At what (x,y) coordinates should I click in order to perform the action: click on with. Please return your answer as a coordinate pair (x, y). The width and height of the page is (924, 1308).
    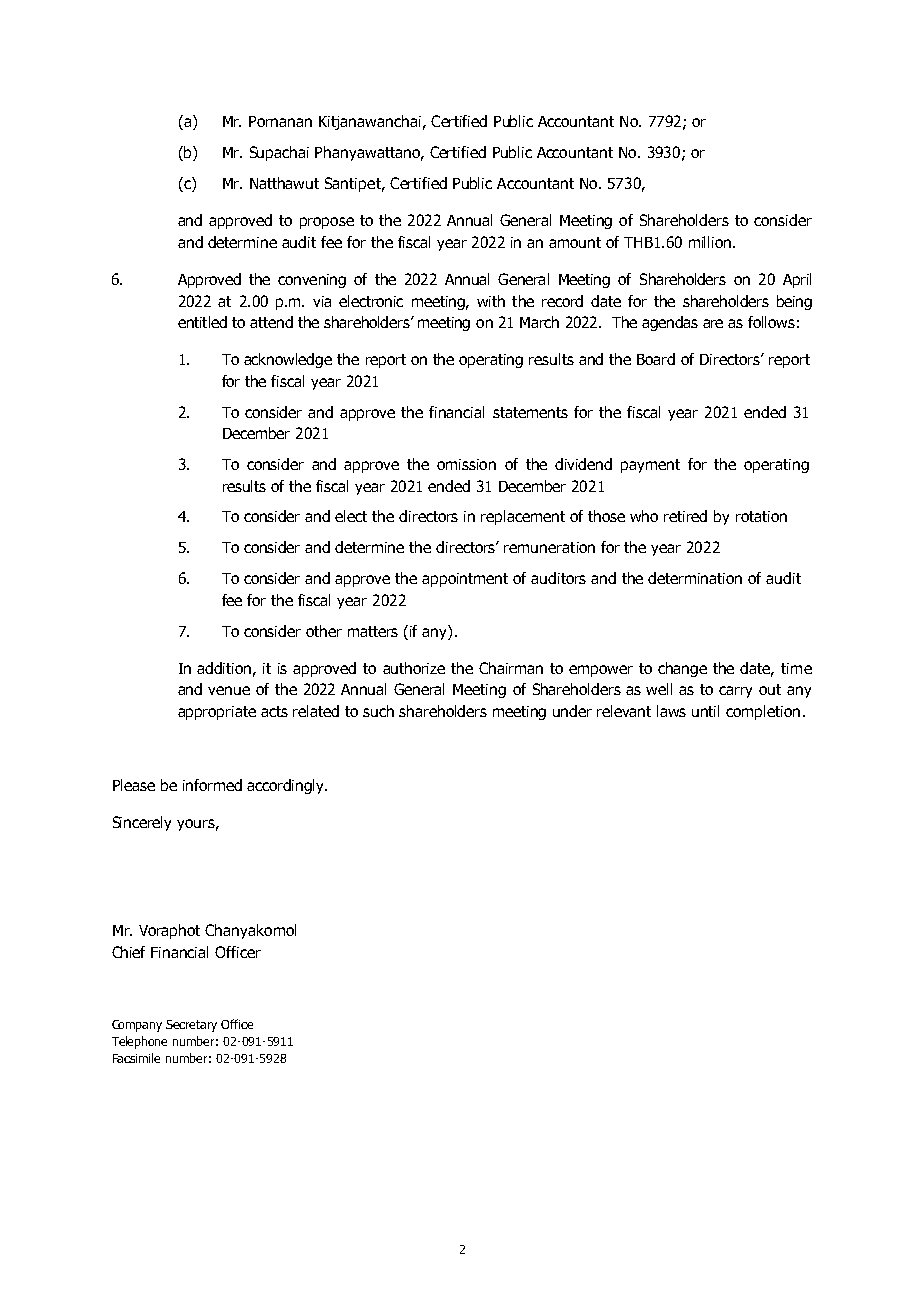
    Looking at the image, I should click on (491, 301).
